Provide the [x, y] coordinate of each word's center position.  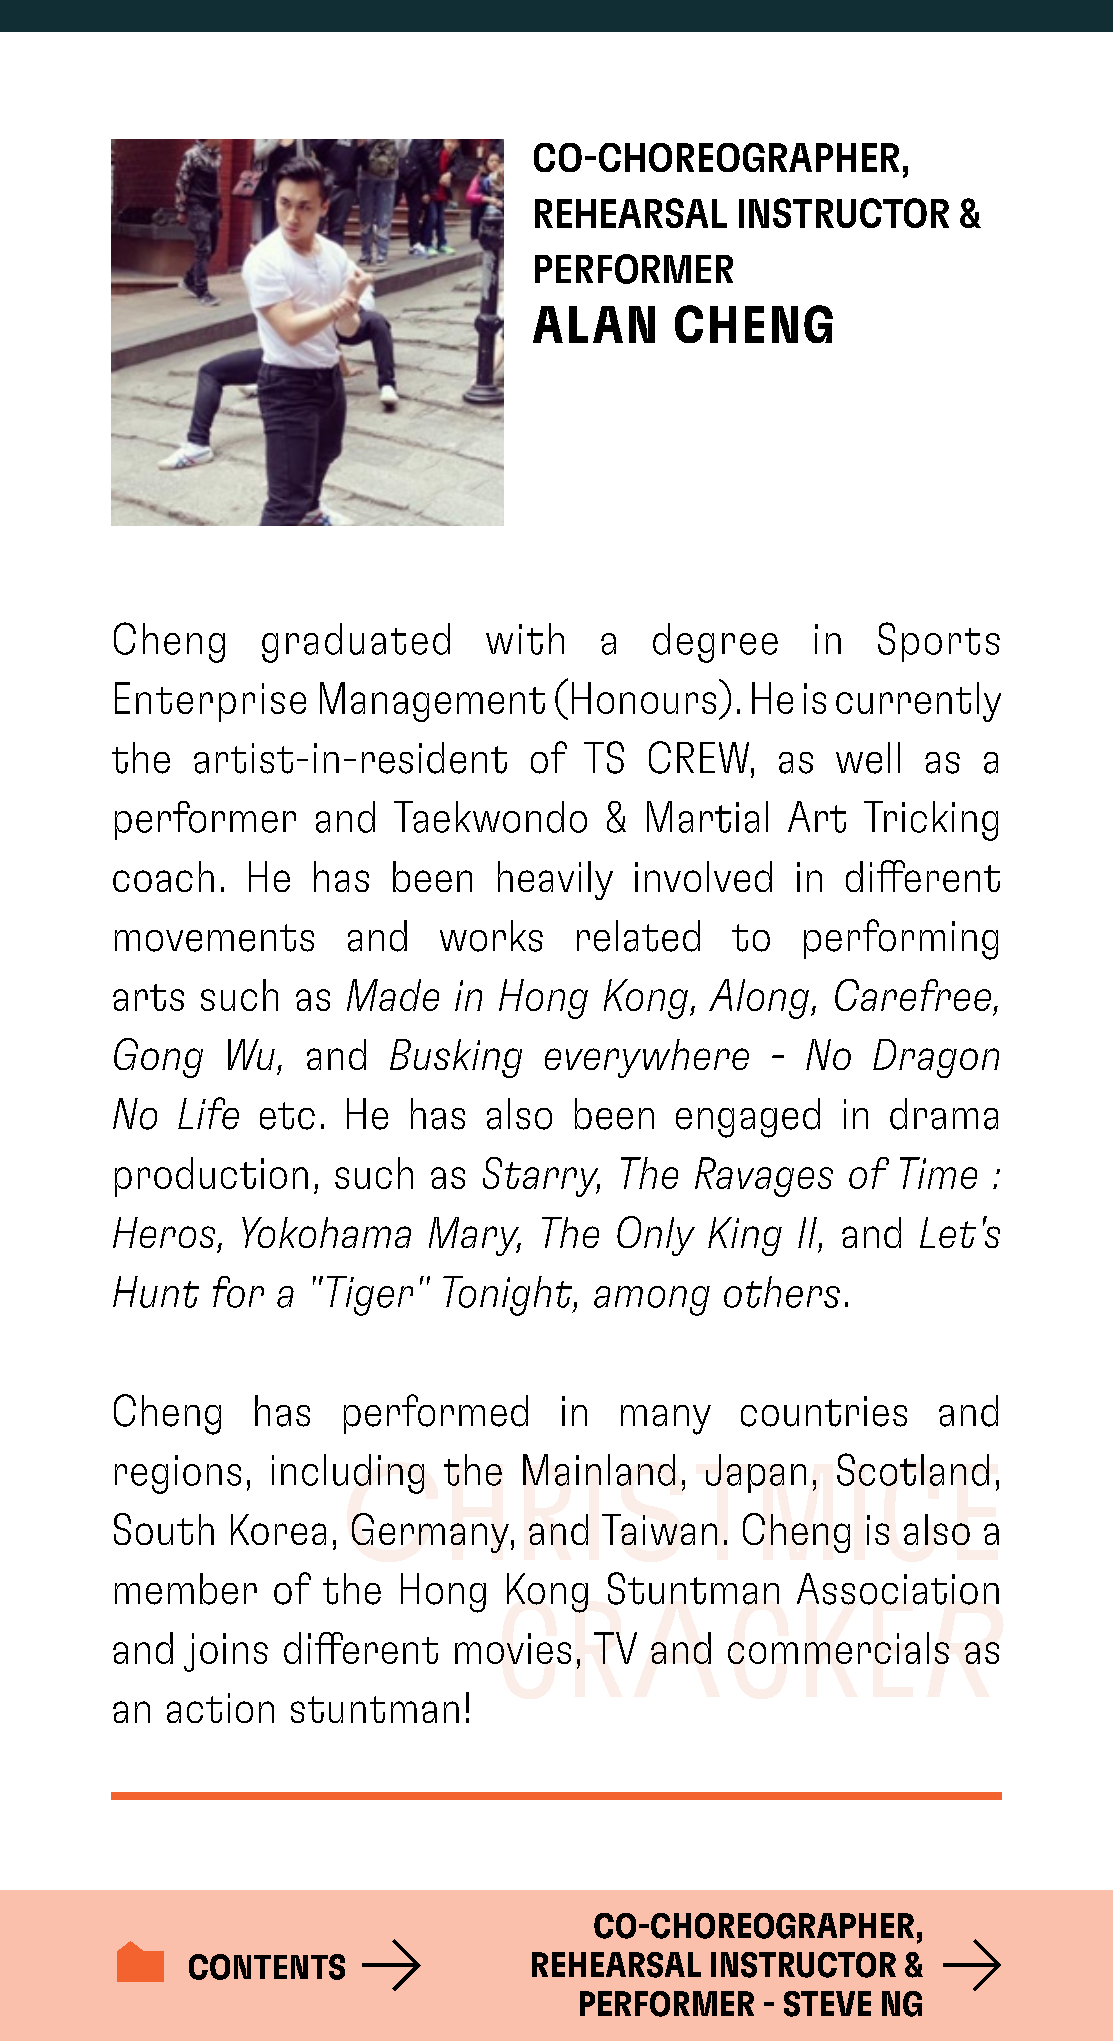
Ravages [764, 1177]
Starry [541, 1177]
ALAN [594, 324]
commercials [838, 1648]
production [211, 1177]
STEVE [827, 2004]
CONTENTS [267, 1967]
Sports [939, 642]
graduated [356, 643]
